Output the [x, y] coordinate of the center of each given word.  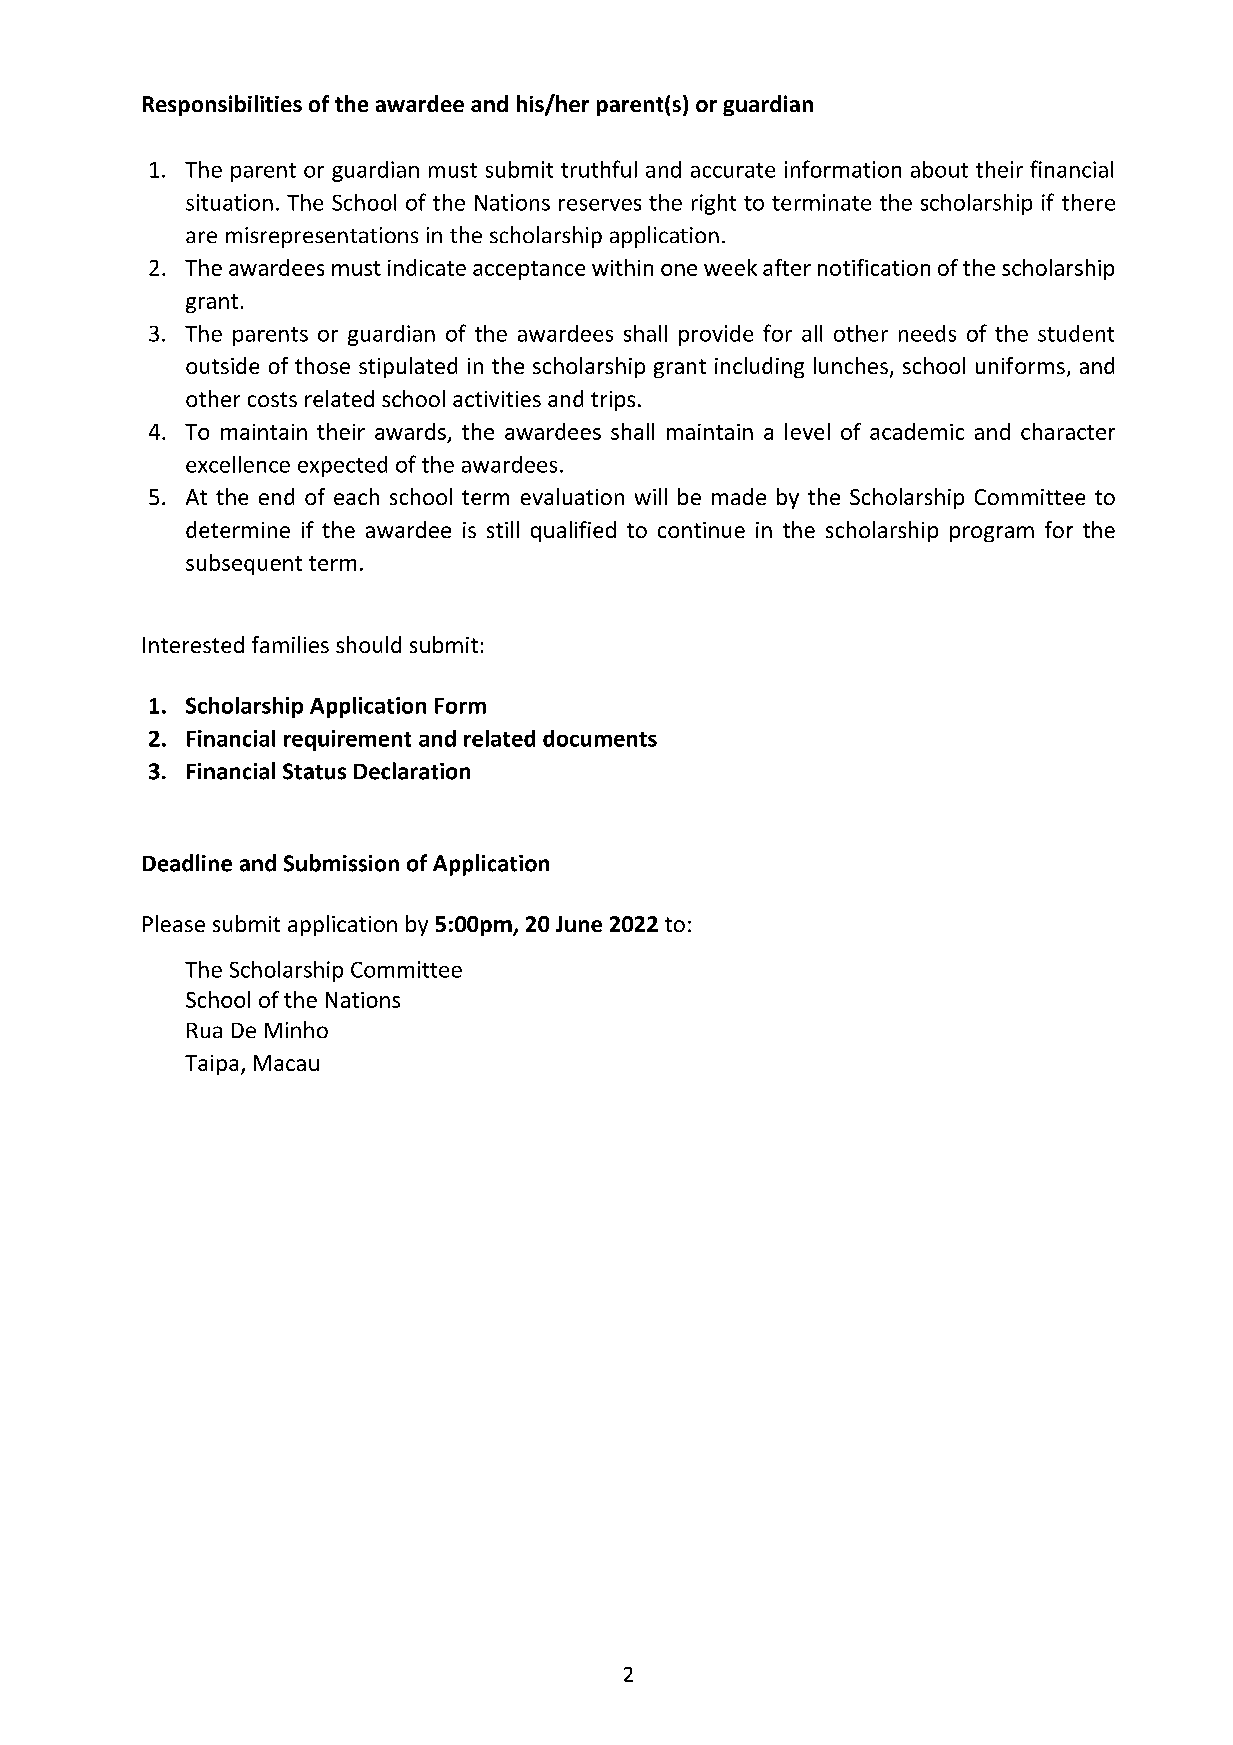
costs [272, 399]
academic [917, 431]
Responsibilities [222, 105]
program [992, 534]
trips [613, 401]
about [939, 169]
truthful [599, 169]
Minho [296, 1029]
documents [600, 738]
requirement [347, 740]
